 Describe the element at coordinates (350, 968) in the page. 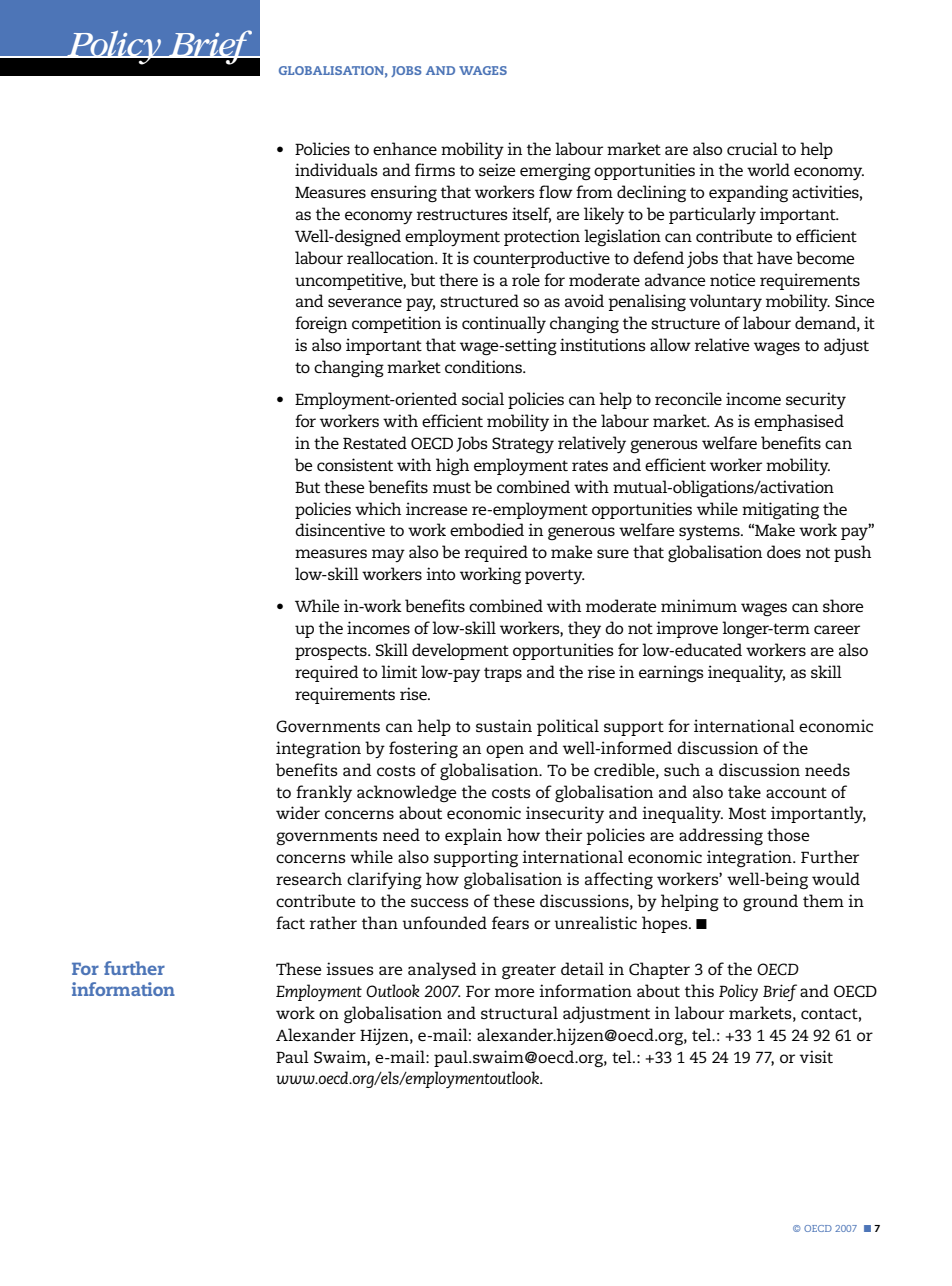

I see `issues` at that location.
